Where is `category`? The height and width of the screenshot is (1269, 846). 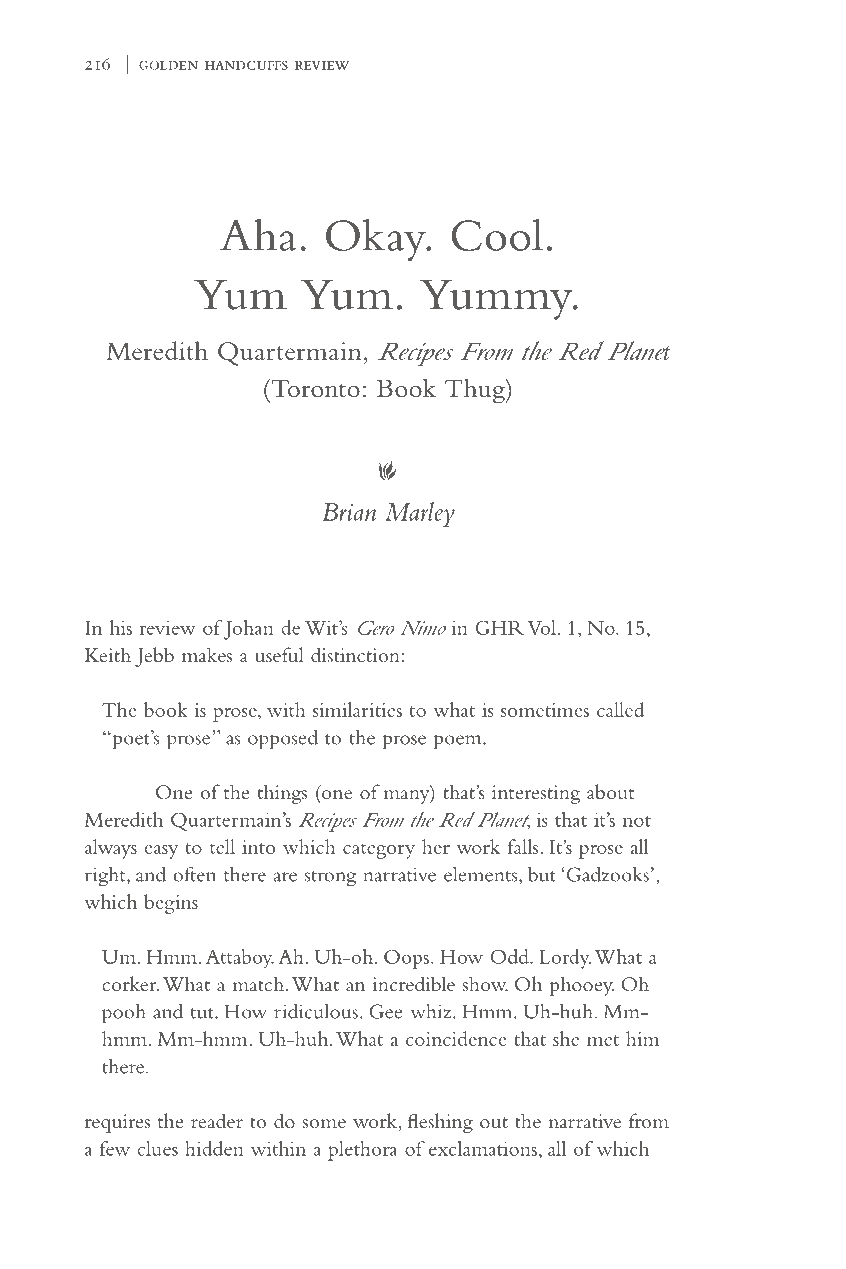 category is located at coordinates (379, 851).
